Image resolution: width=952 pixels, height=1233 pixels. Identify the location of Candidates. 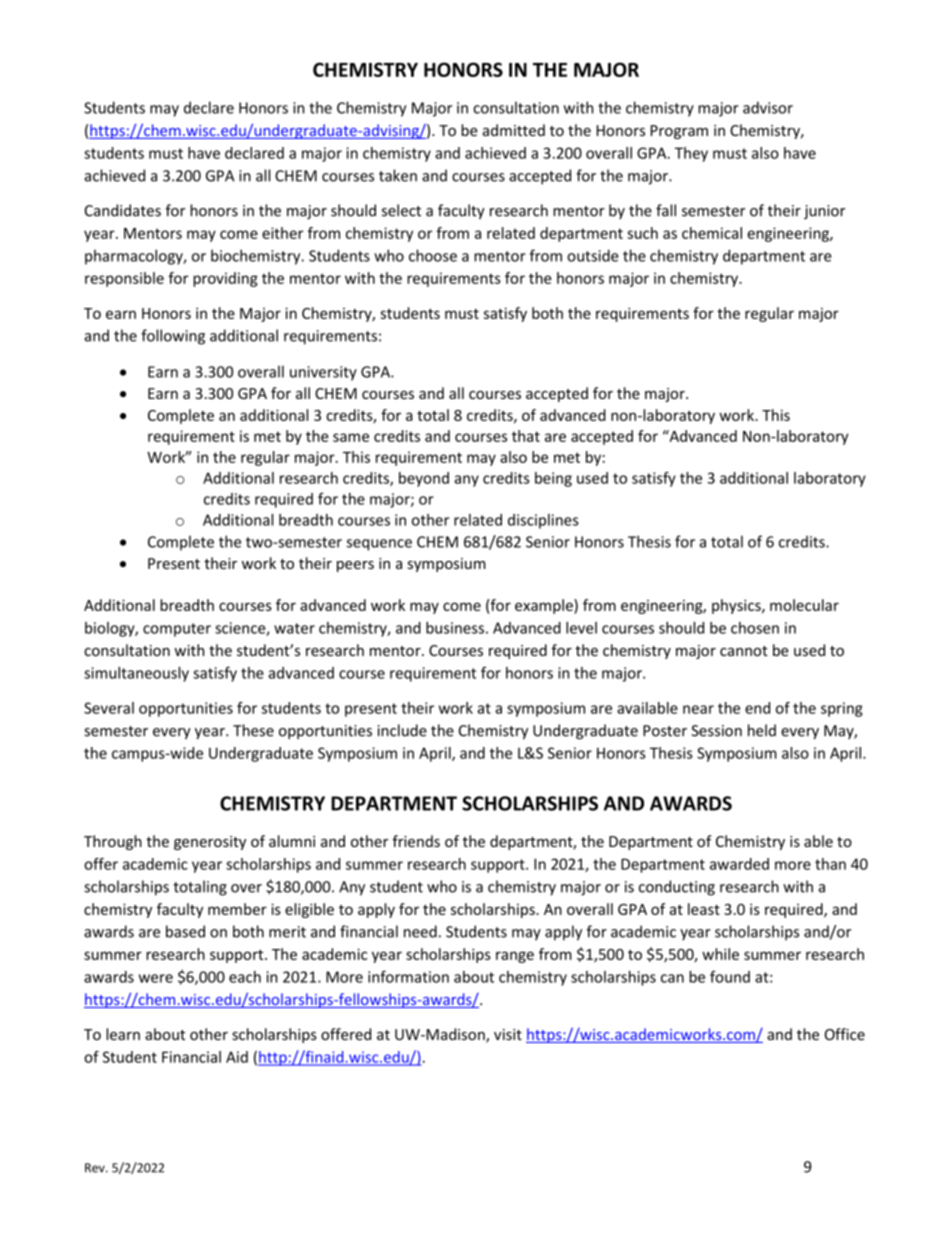
(123, 210).
